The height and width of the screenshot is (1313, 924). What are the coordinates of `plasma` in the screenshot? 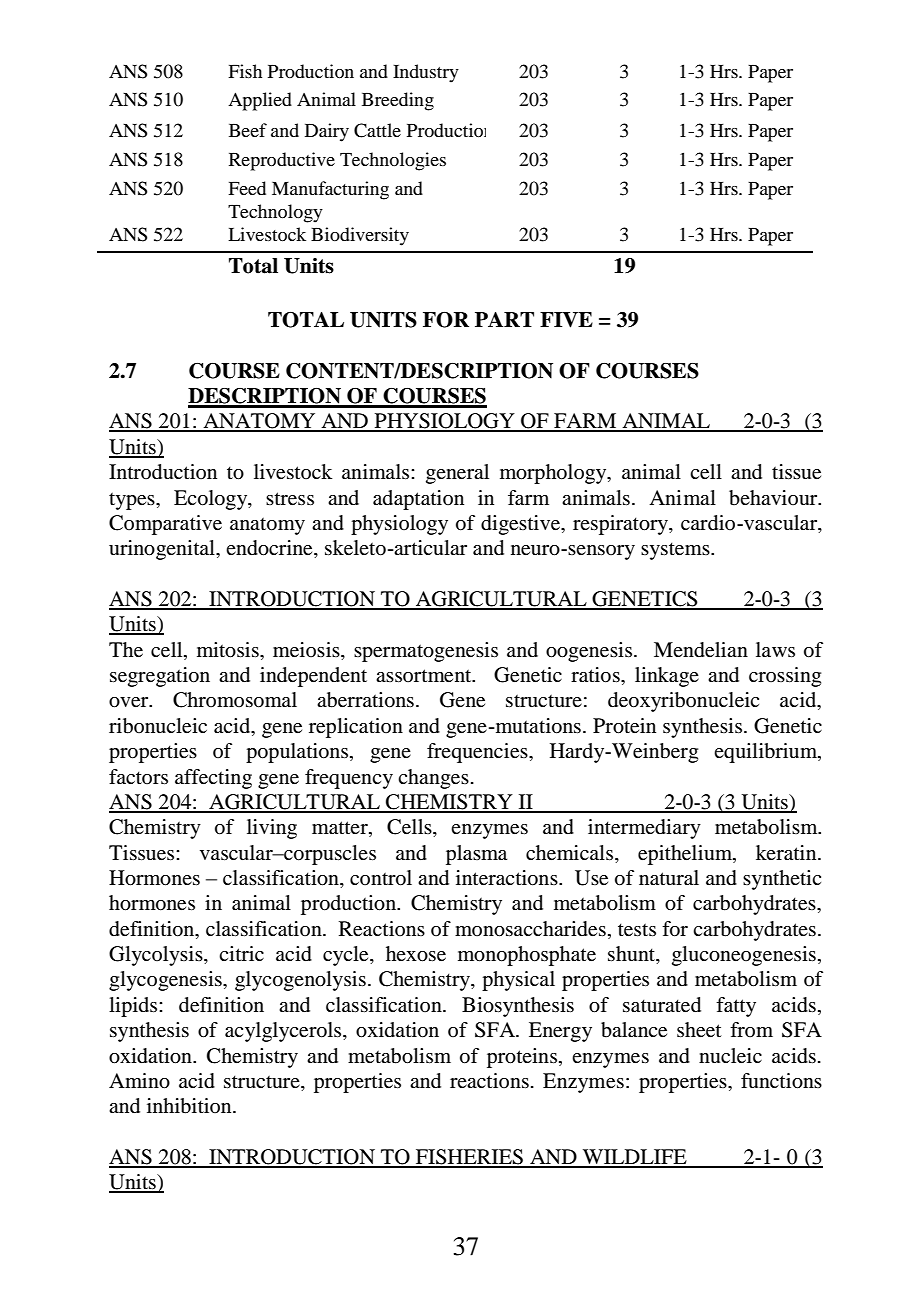 It's located at (476, 855).
